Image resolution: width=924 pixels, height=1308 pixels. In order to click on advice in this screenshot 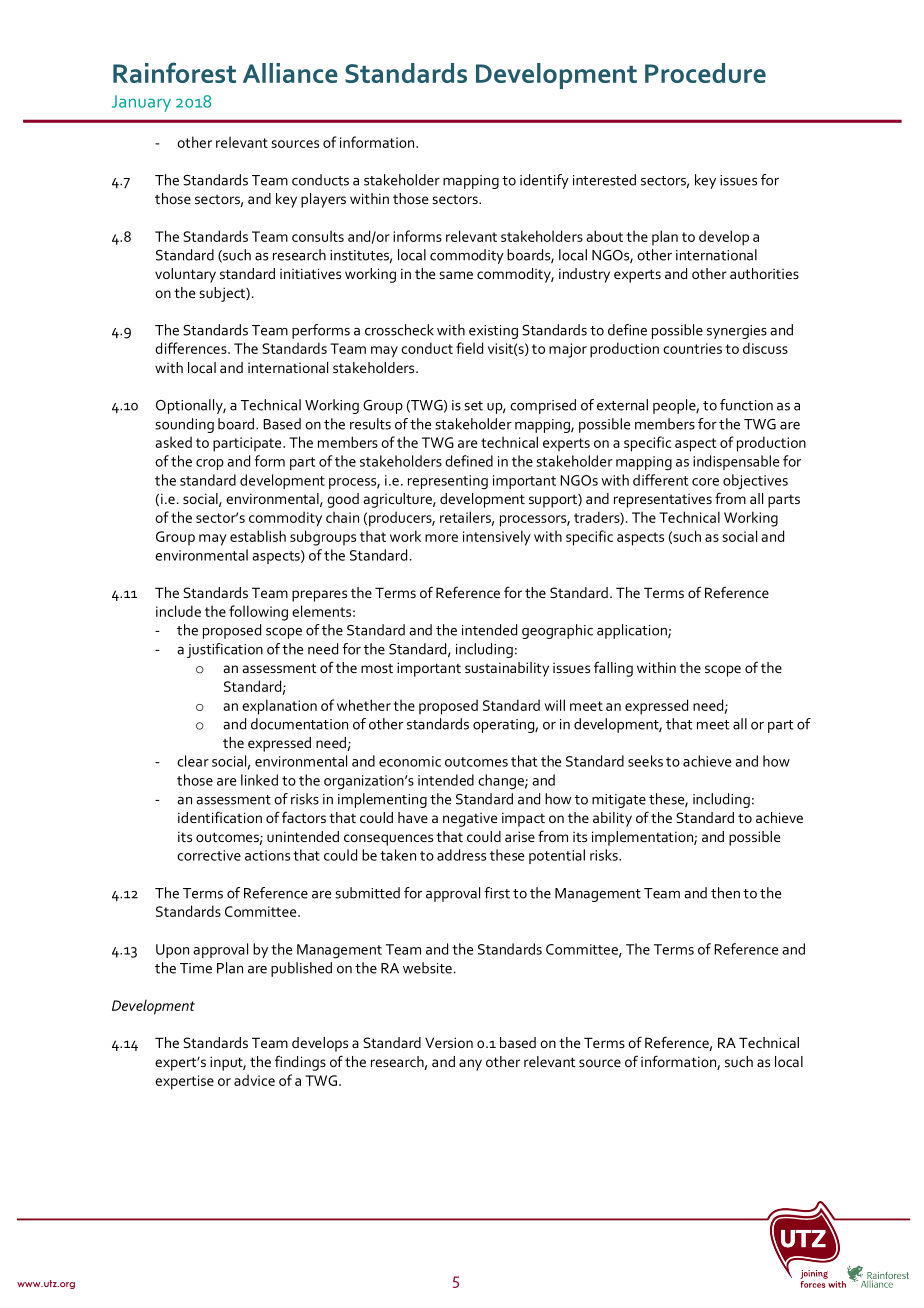, I will do `click(254, 1080)`.
